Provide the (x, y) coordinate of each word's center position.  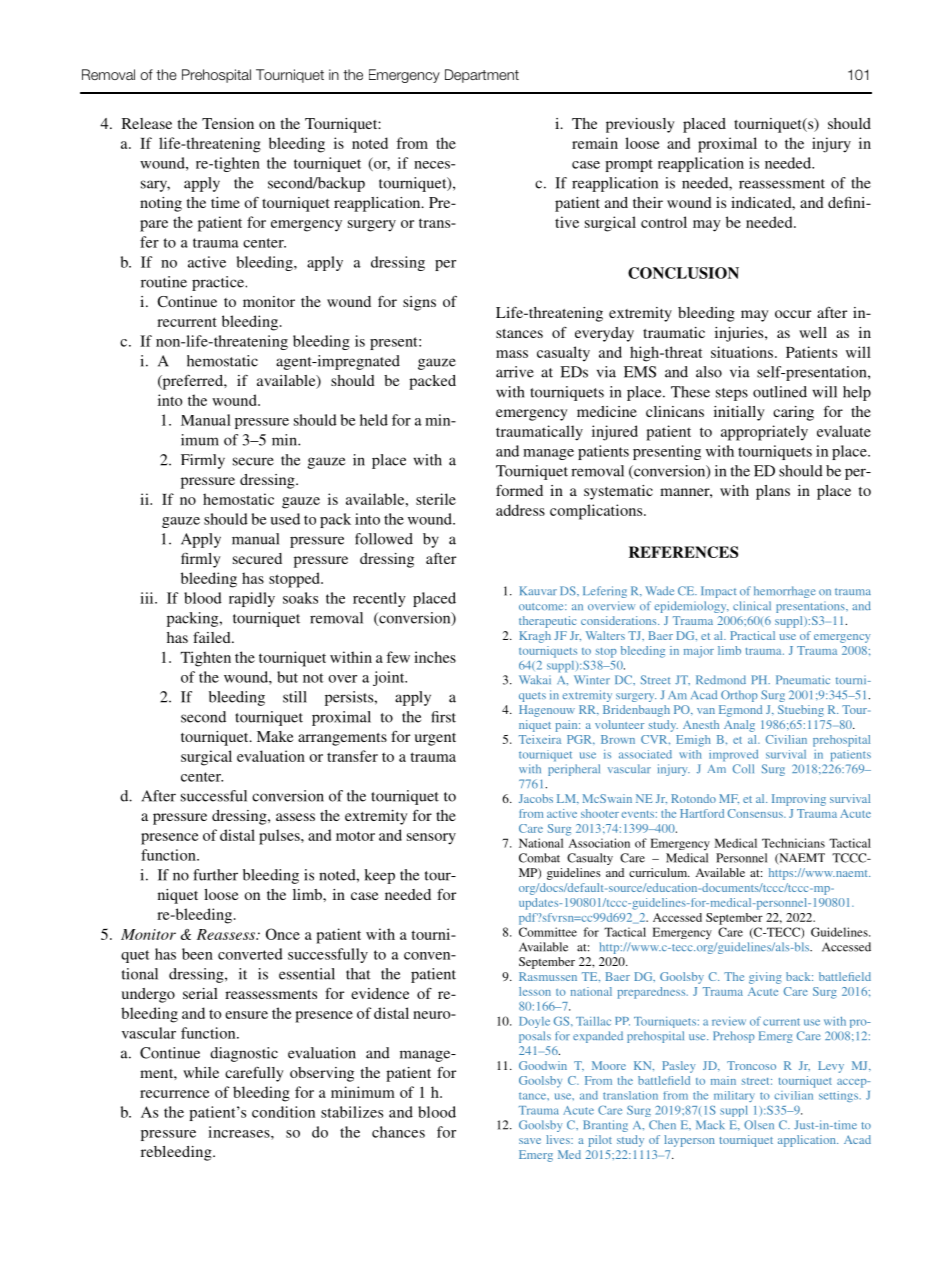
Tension (228, 123)
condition (283, 1112)
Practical (752, 635)
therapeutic (547, 622)
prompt (629, 165)
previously (640, 125)
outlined (780, 392)
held (374, 420)
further (215, 875)
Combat (539, 858)
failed (213, 637)
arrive (515, 372)
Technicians (793, 843)
